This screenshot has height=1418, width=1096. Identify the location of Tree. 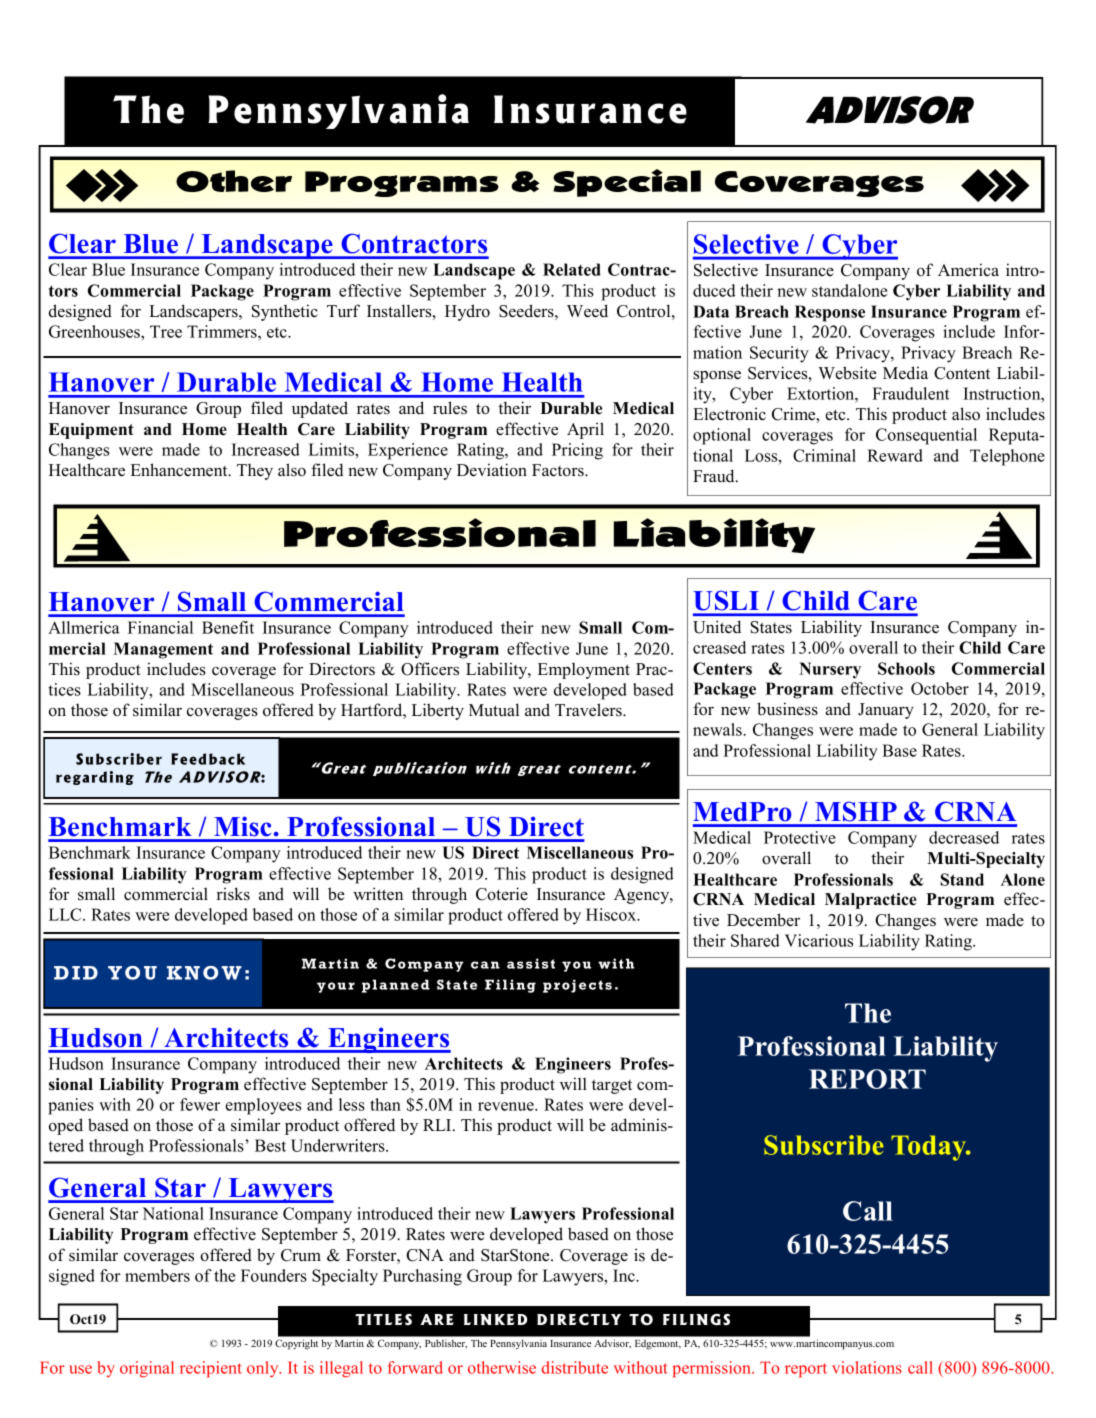
(166, 331).
